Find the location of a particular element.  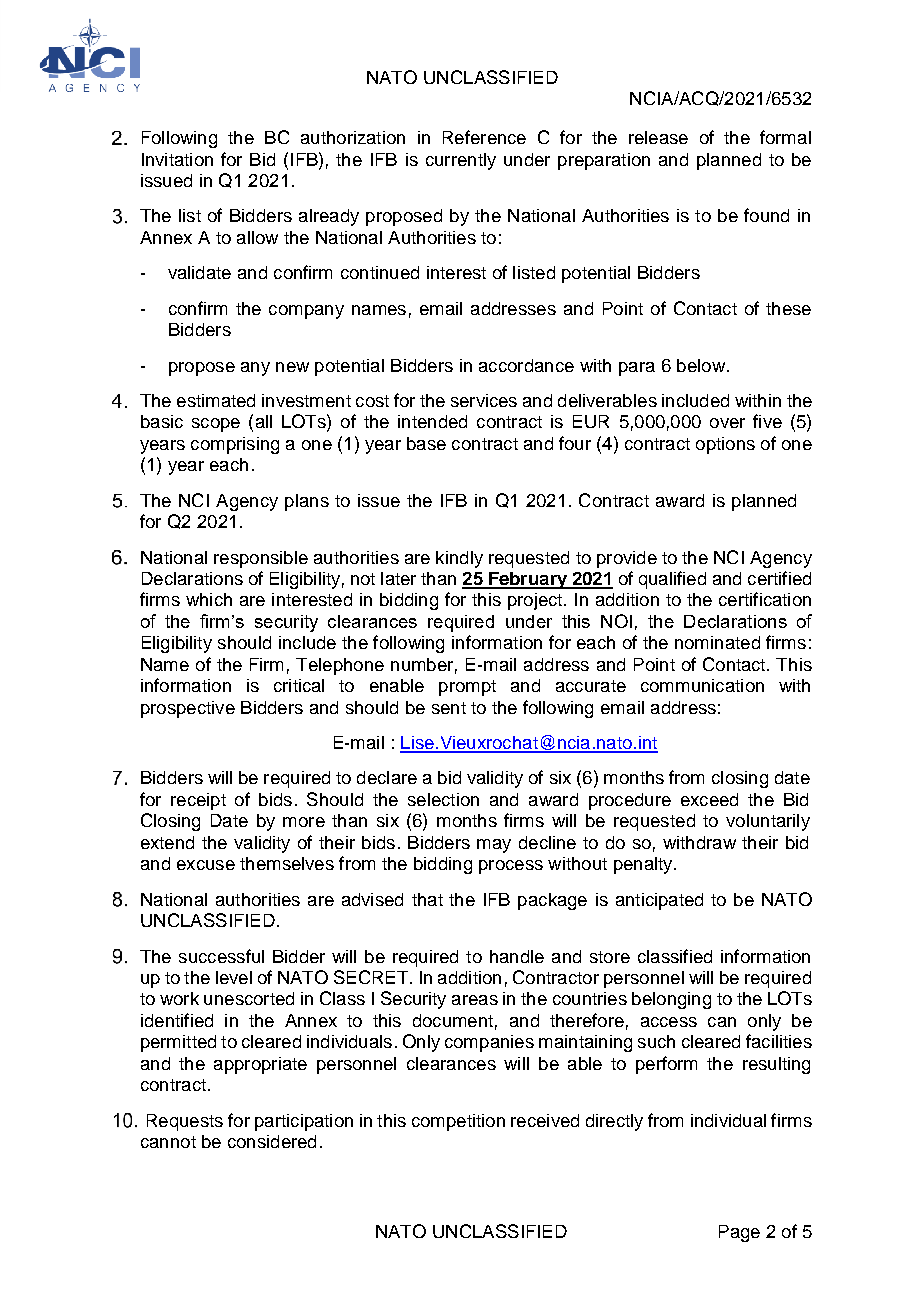

kindly is located at coordinates (459, 559).
